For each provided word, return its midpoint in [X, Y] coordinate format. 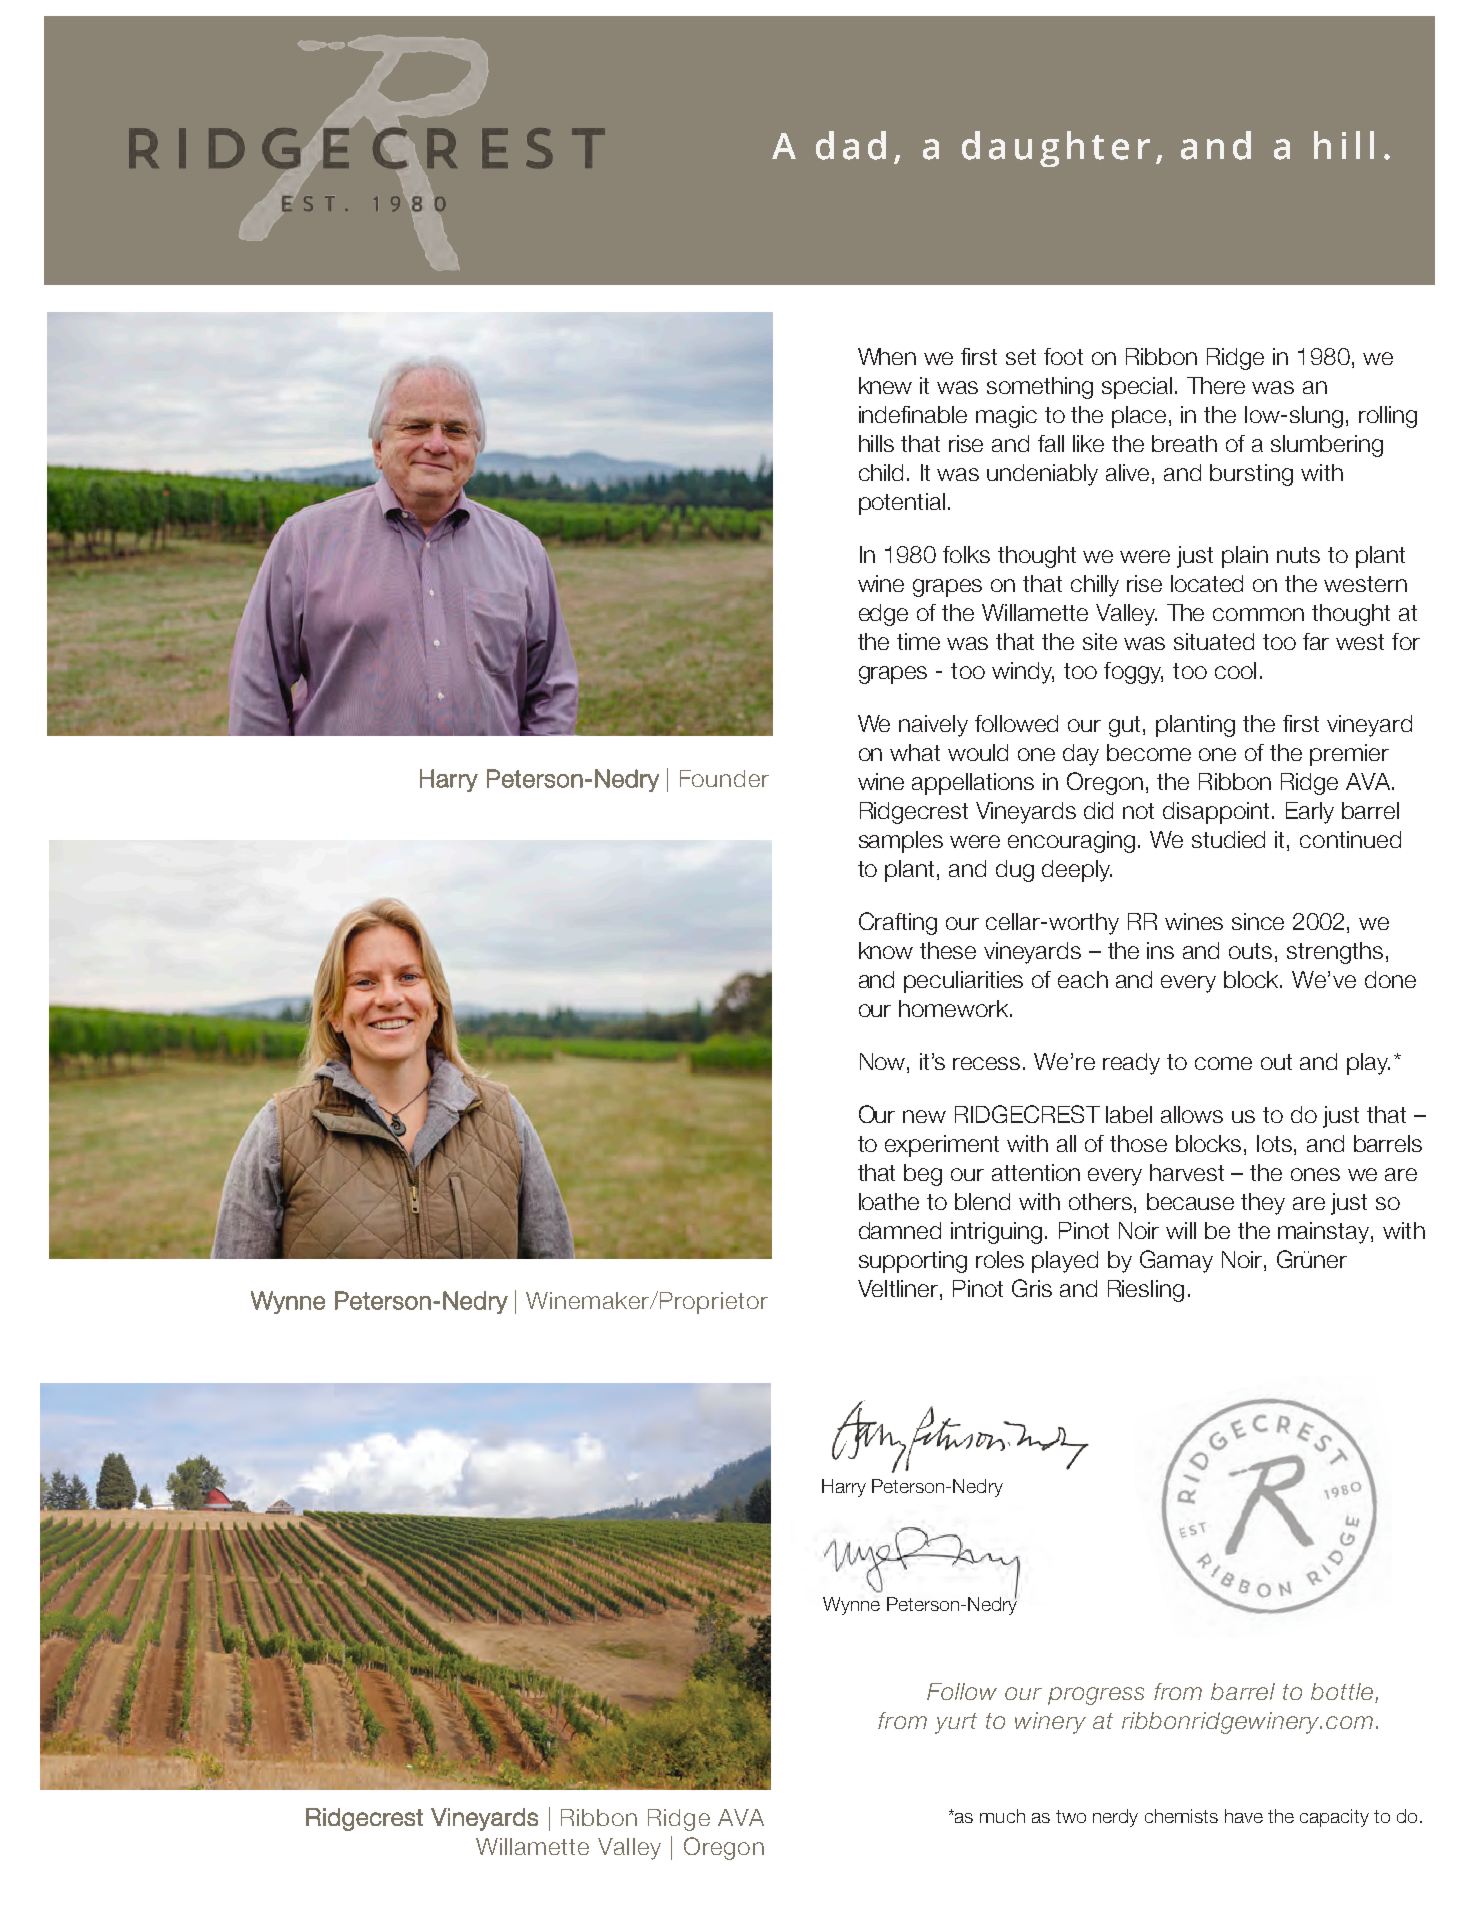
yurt [956, 1723]
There [1216, 385]
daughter [1056, 149]
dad [851, 145]
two [1071, 1816]
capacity [1334, 1818]
